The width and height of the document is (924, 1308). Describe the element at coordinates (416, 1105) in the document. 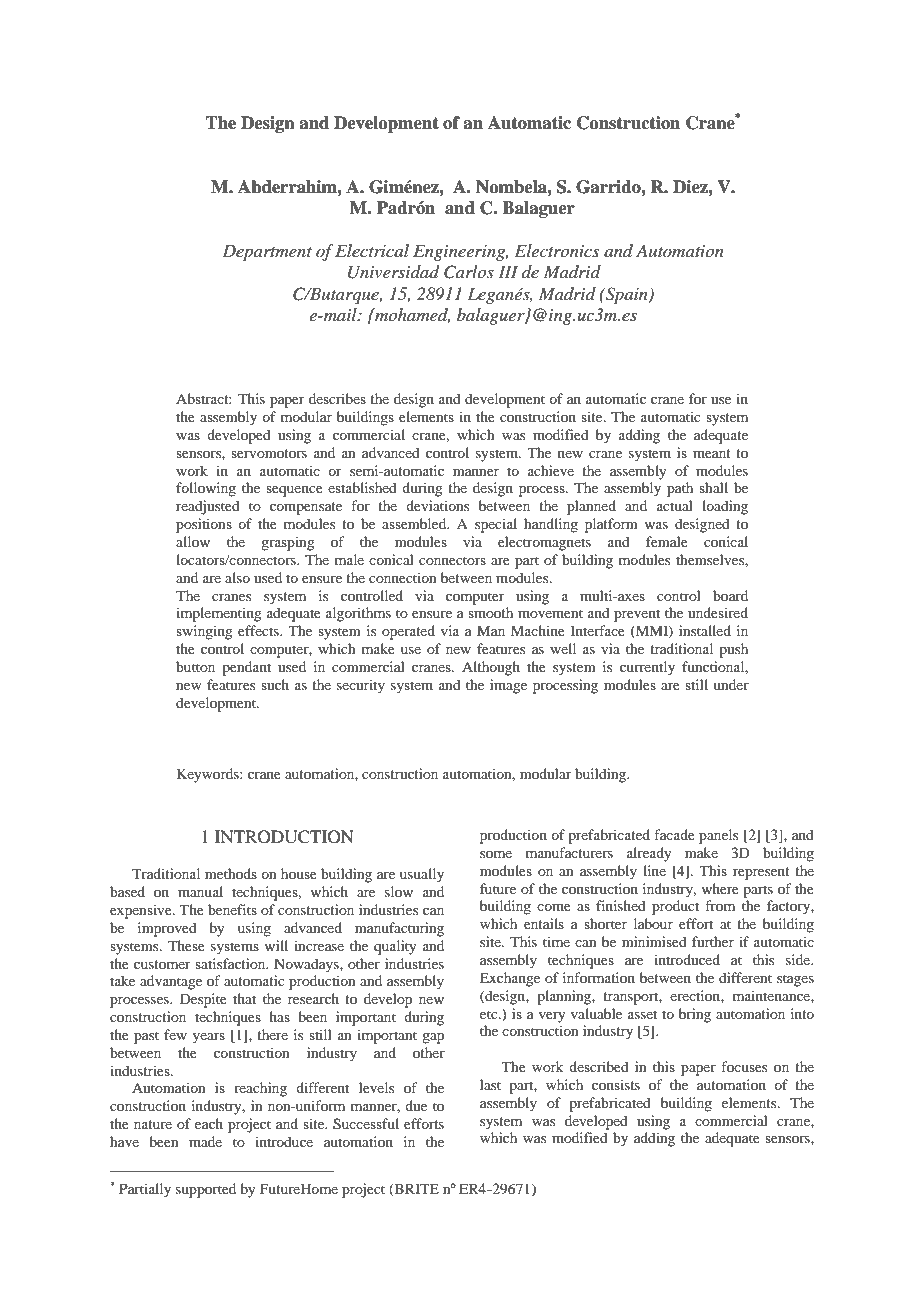

I see `due` at that location.
